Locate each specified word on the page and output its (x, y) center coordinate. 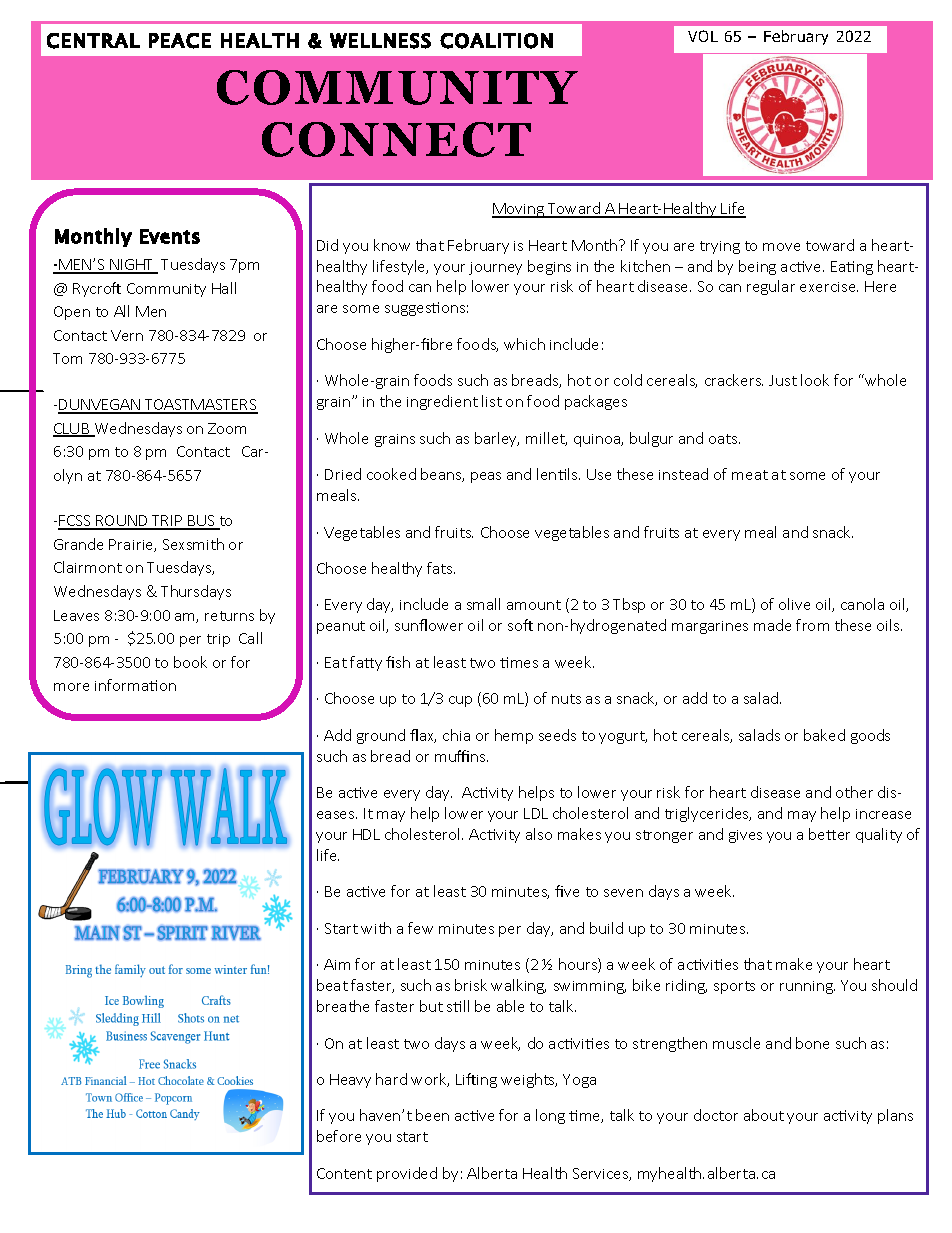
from (812, 625)
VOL (703, 36)
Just (783, 380)
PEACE (180, 41)
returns (229, 616)
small (483, 604)
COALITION (496, 41)
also (539, 834)
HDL (366, 834)
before (339, 1136)
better (829, 834)
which (524, 344)
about (764, 1115)
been (432, 1115)
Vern (127, 335)
